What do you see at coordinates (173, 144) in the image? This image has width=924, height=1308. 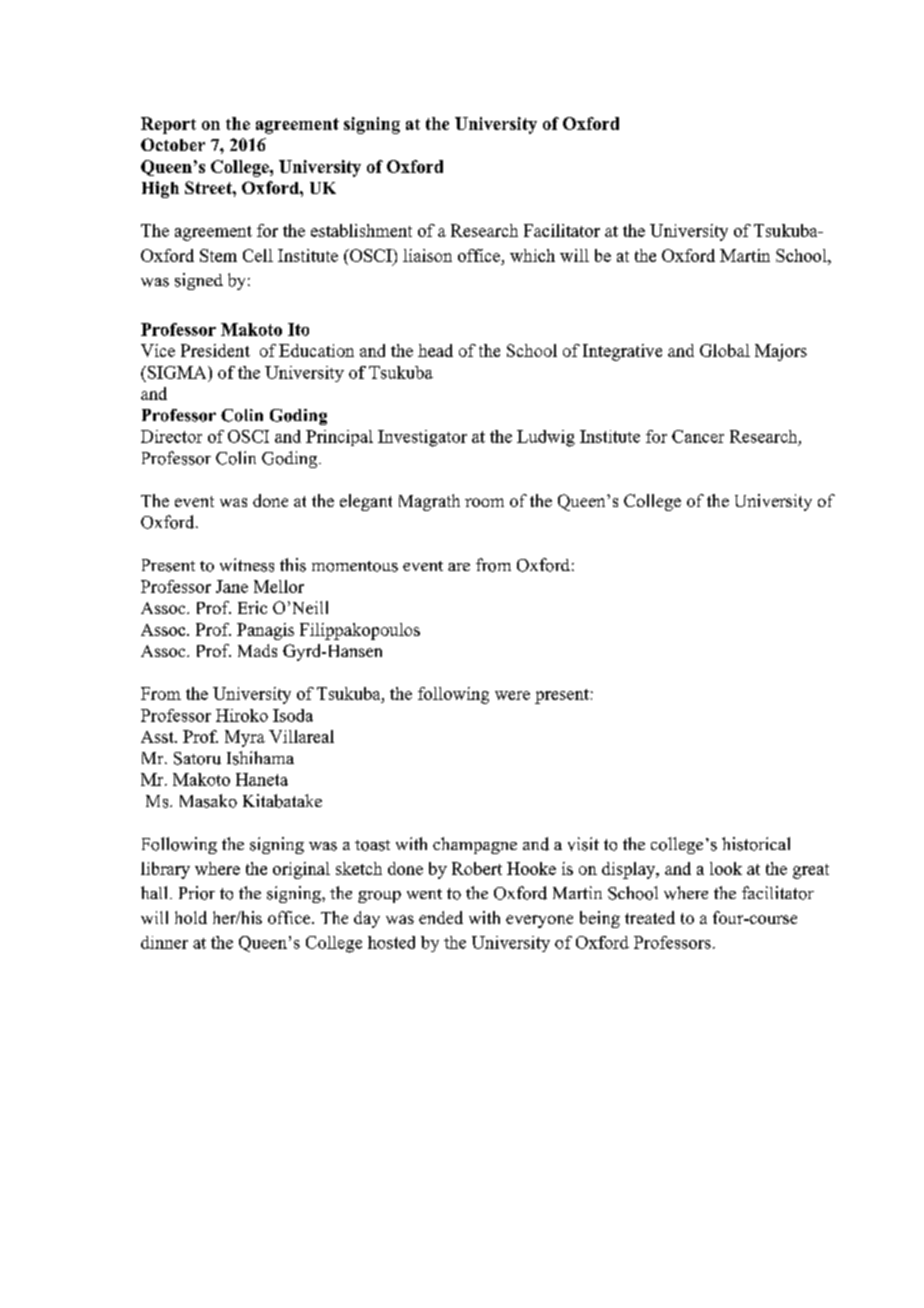 I see `October` at bounding box center [173, 144].
